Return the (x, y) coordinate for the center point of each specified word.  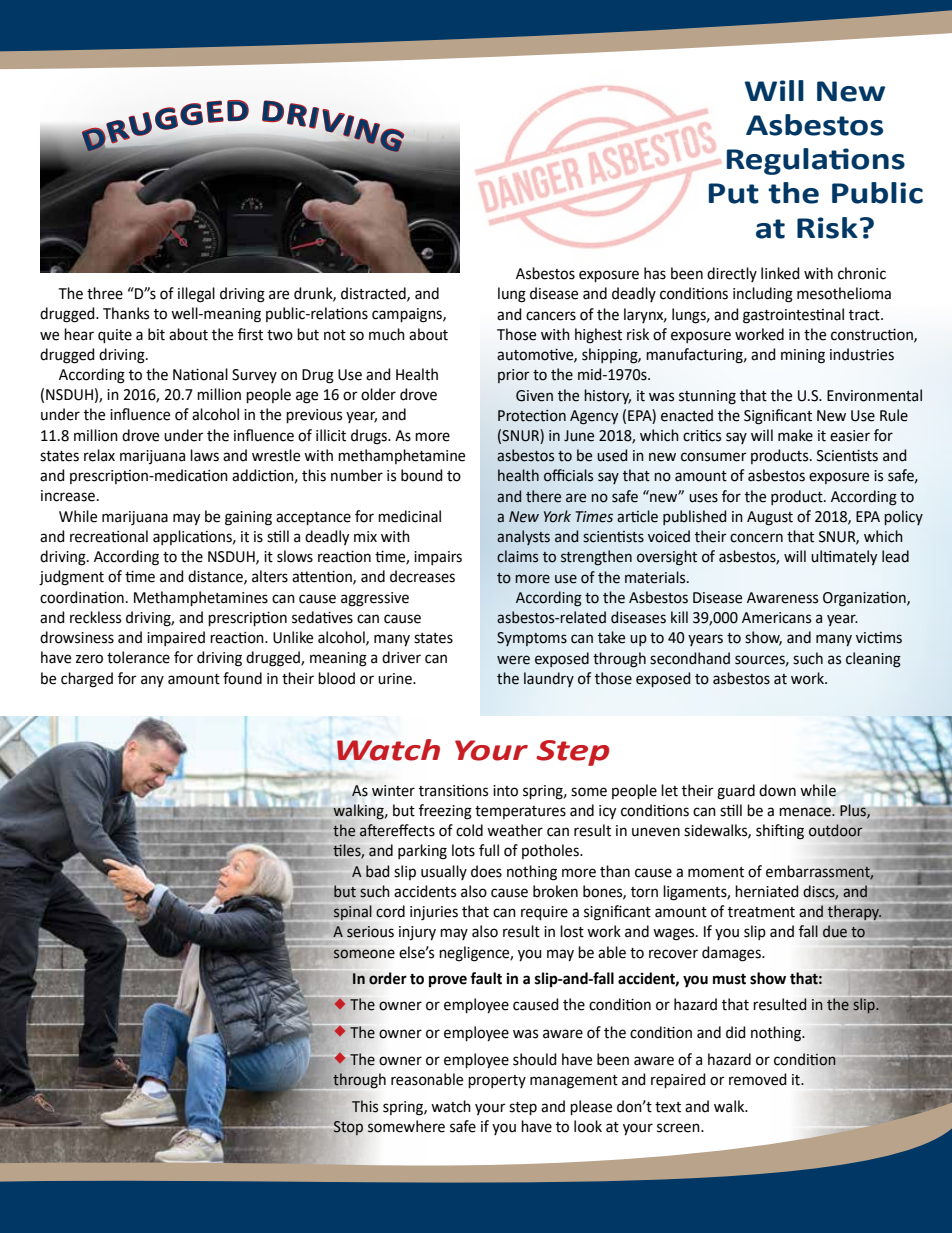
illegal (196, 295)
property (497, 1081)
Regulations (816, 161)
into (505, 791)
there (543, 496)
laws (204, 455)
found (242, 678)
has (655, 273)
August (770, 518)
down (777, 790)
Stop (348, 1128)
